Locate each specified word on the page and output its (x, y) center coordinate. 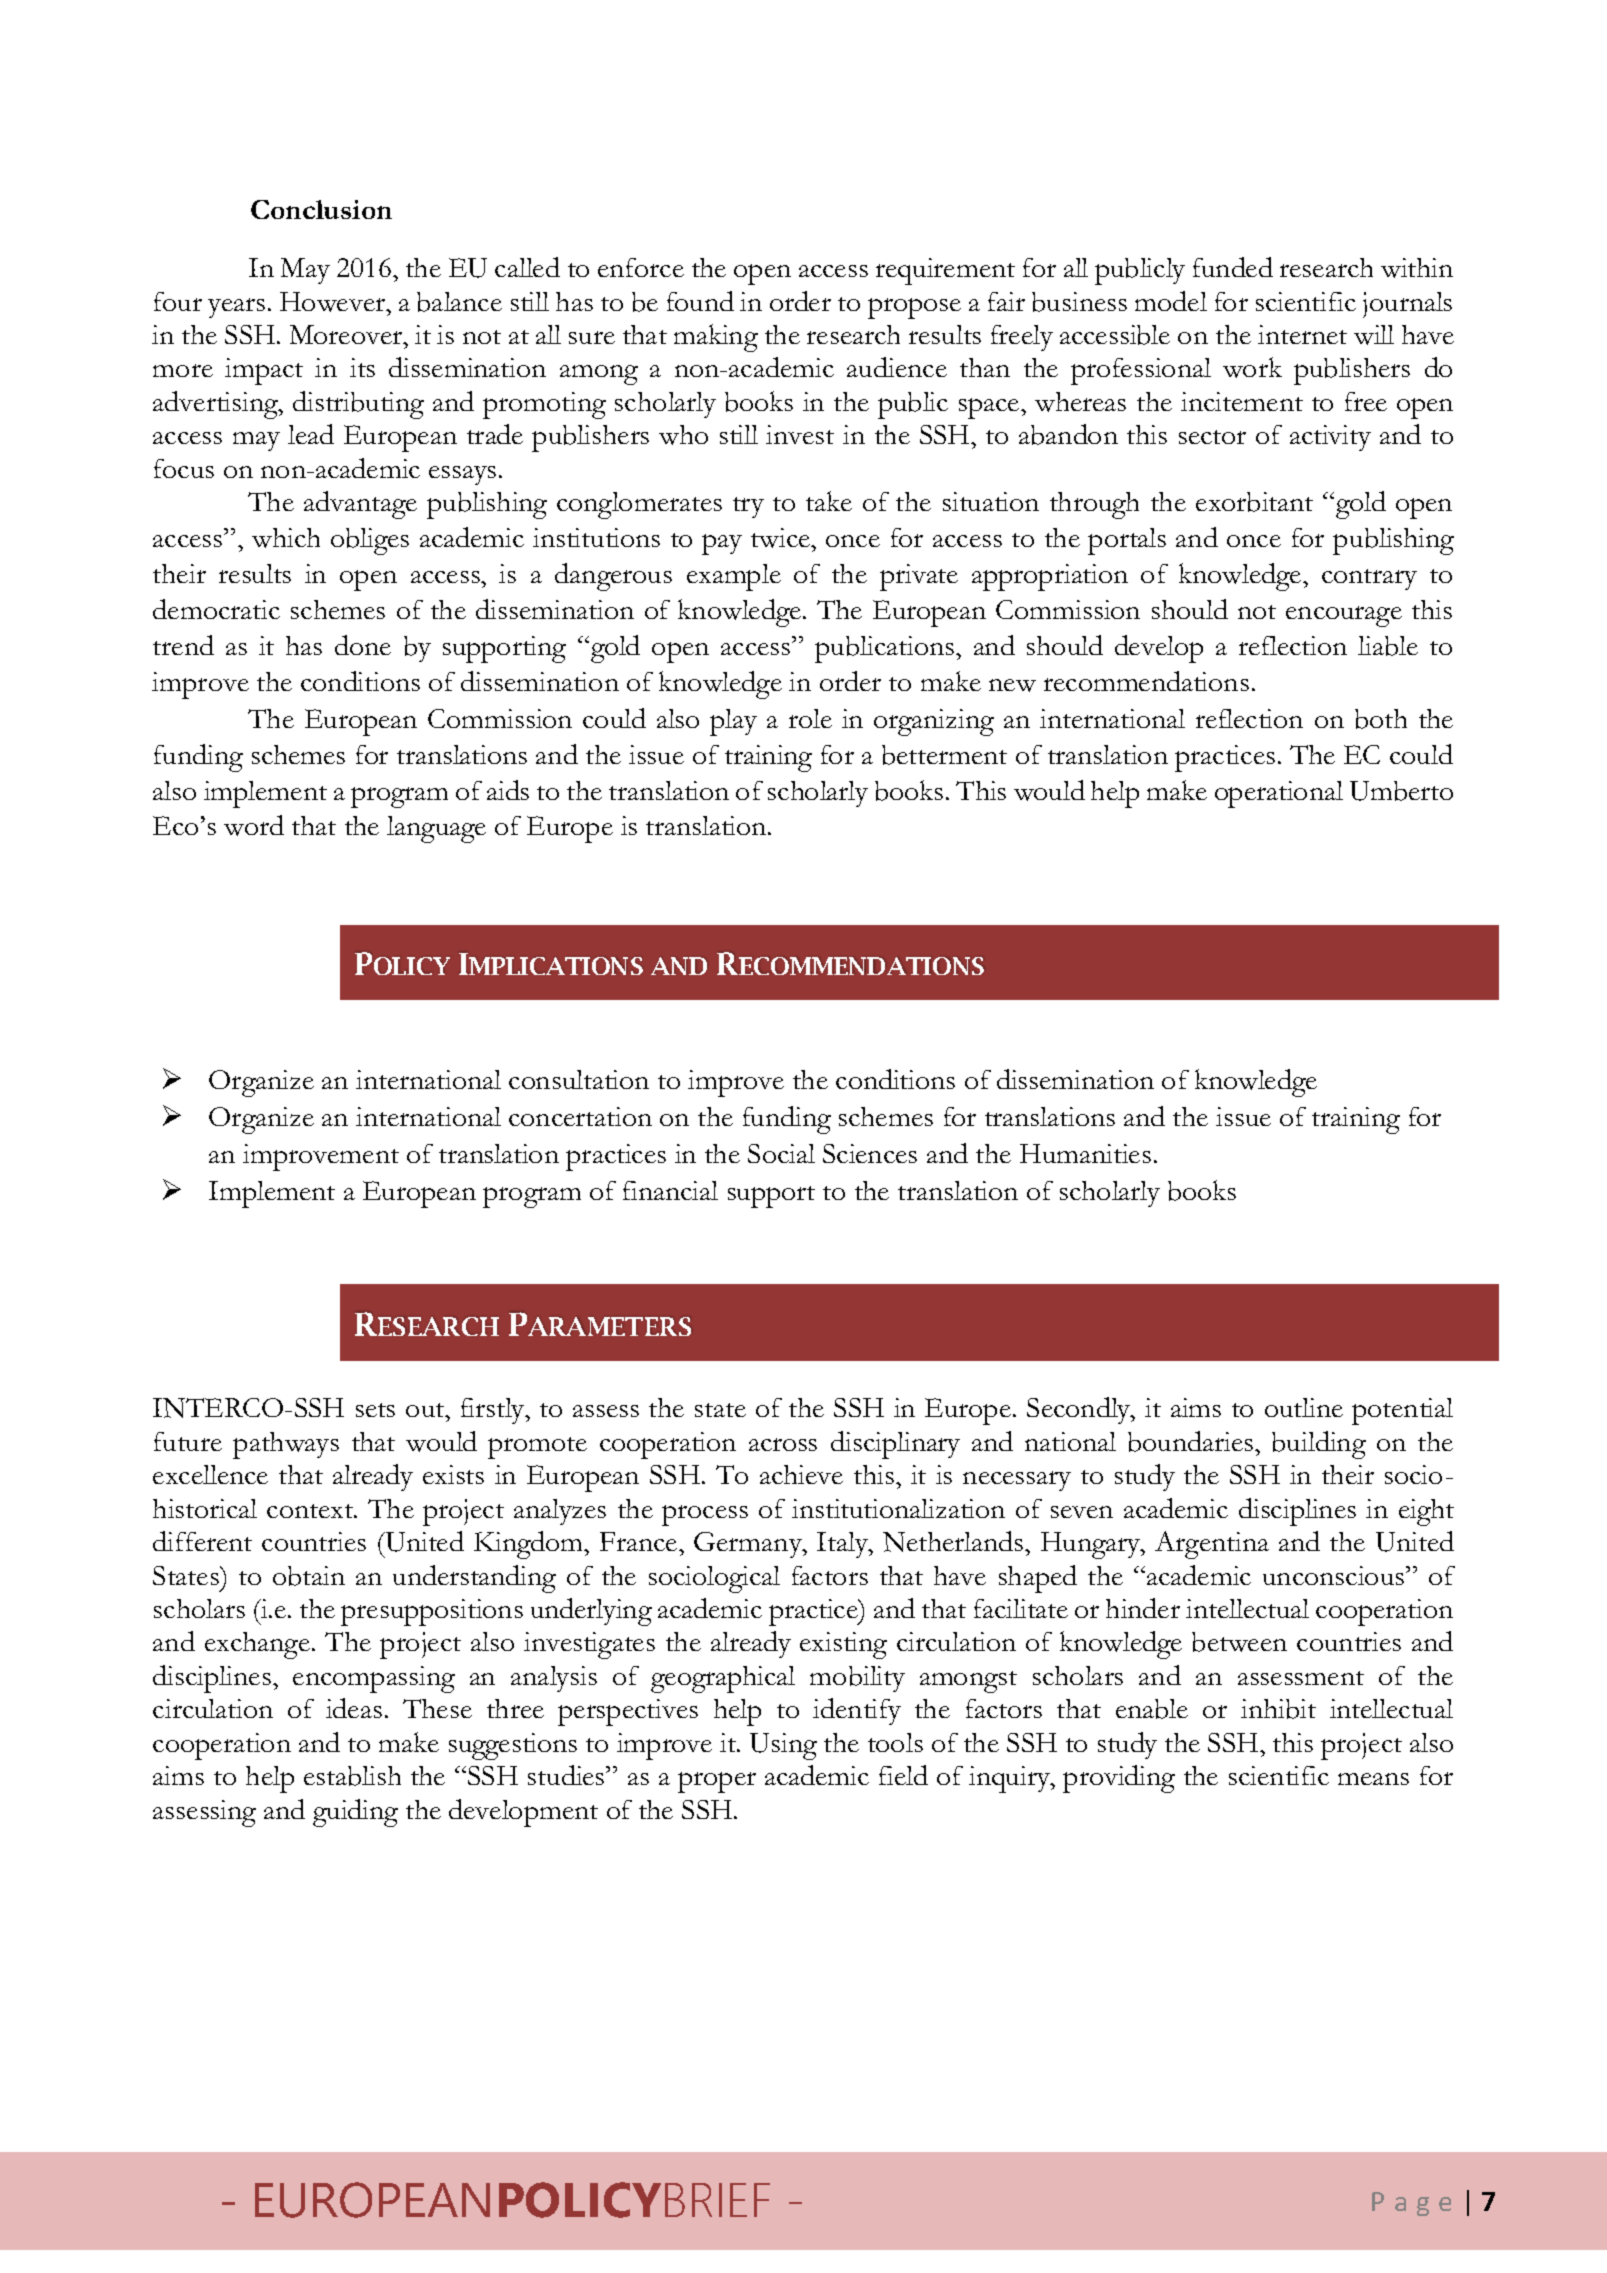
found (700, 301)
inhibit (1278, 1709)
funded (1233, 267)
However (334, 302)
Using (783, 1746)
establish (352, 1776)
